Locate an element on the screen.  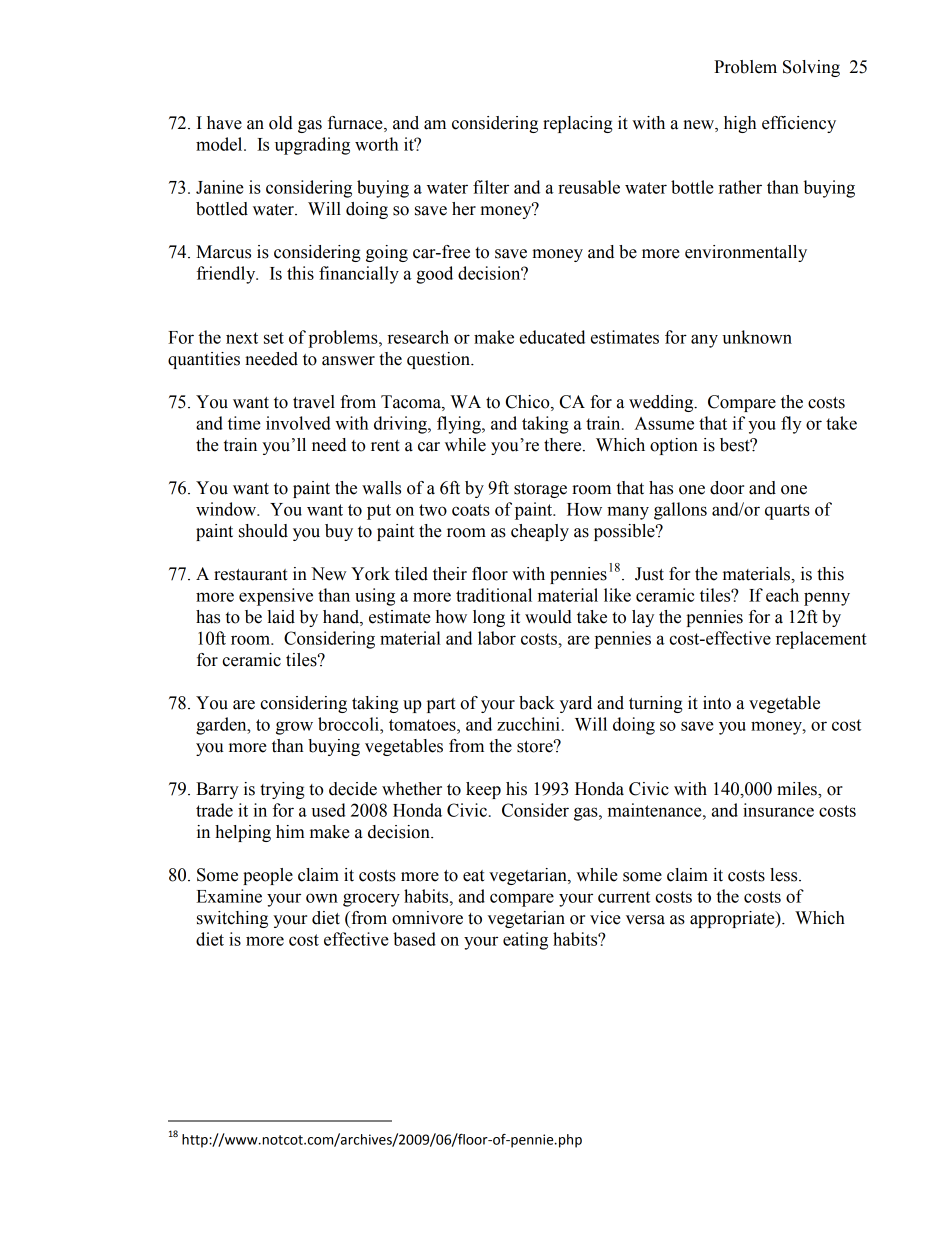
high is located at coordinates (740, 124).
